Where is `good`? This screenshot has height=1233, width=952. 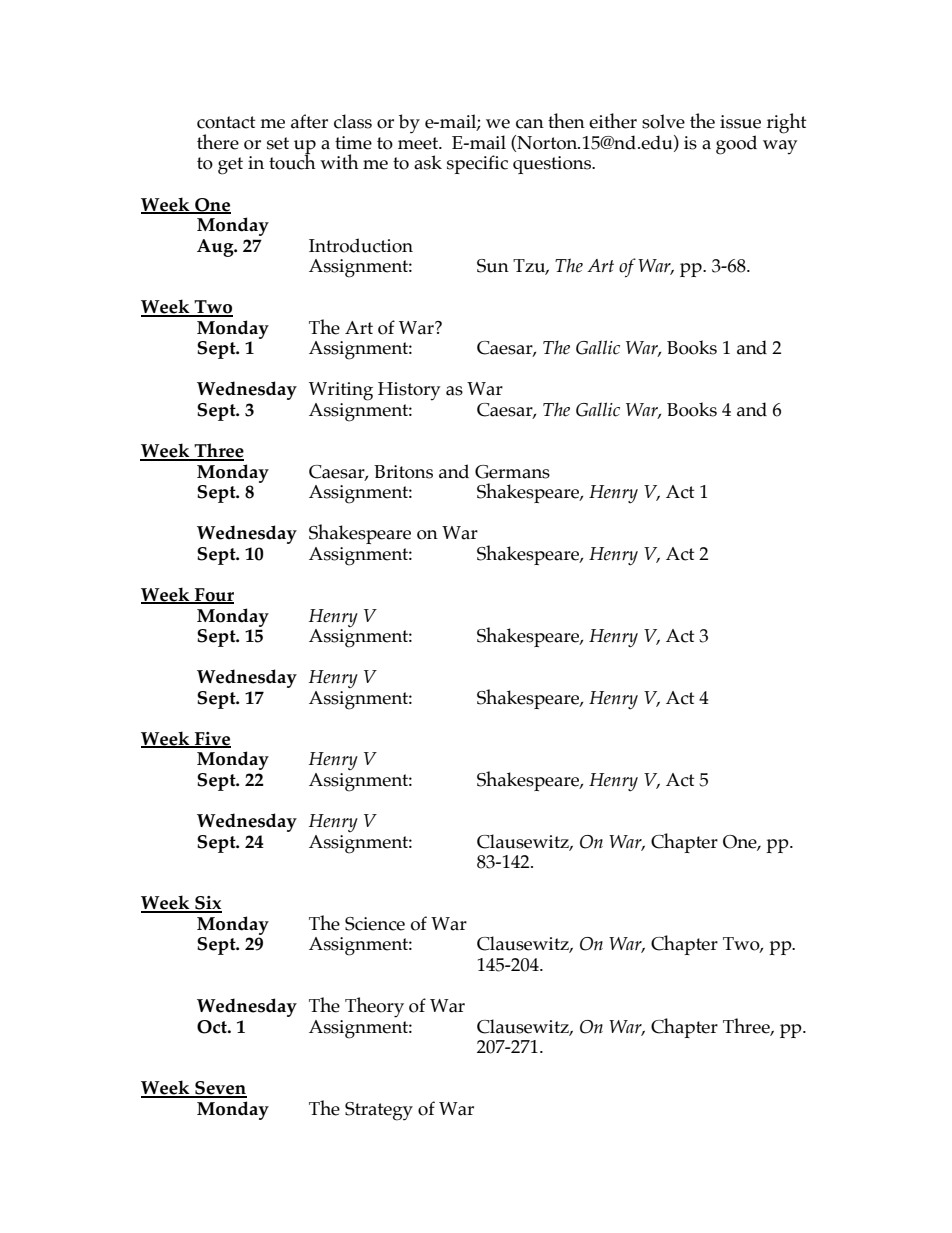
good is located at coordinates (736, 145).
